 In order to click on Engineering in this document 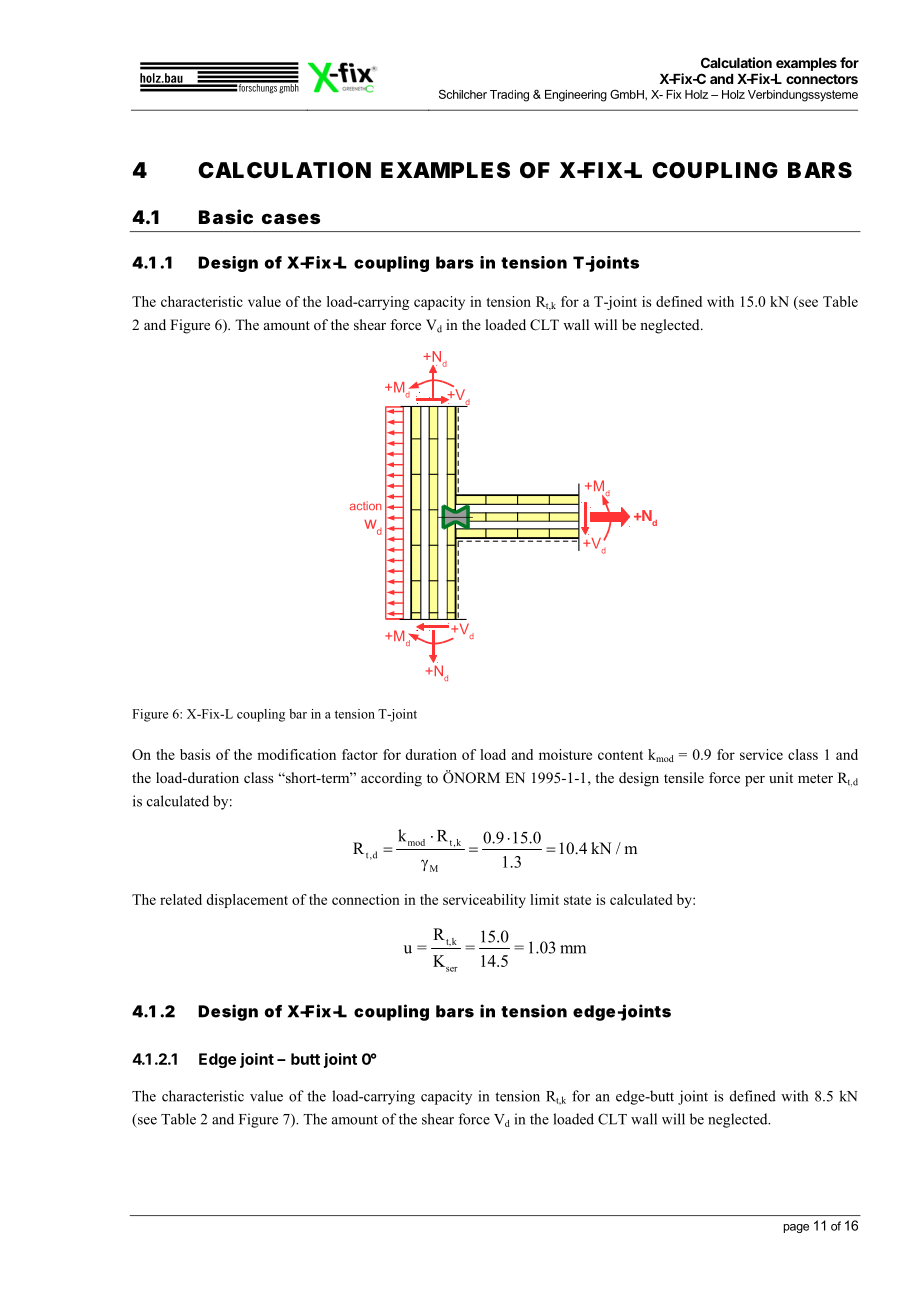, I will do `click(576, 96)`.
